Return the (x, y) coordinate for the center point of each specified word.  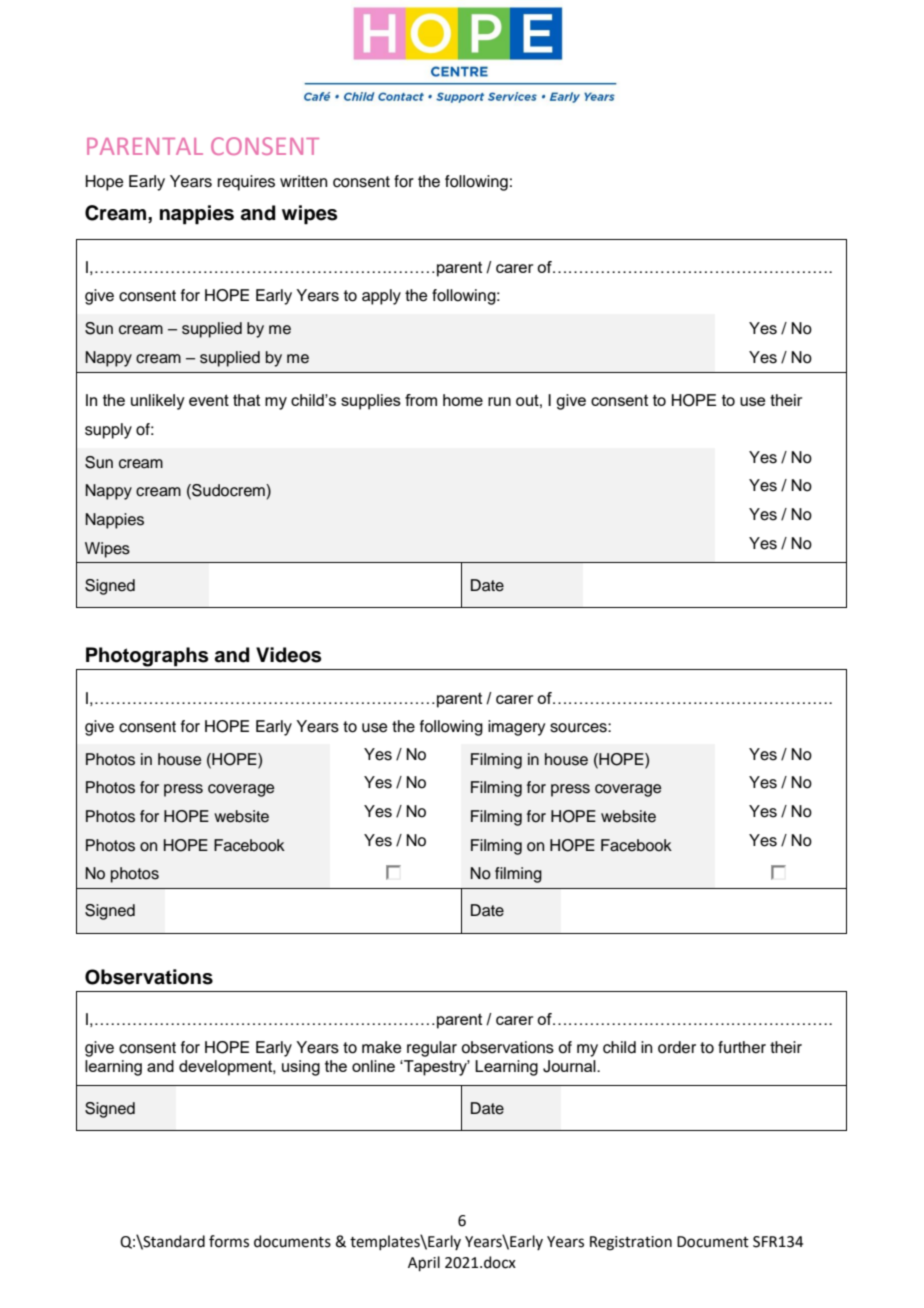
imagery (516, 728)
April (424, 1263)
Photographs (147, 657)
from (421, 400)
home (463, 400)
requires (246, 183)
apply (381, 297)
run (499, 401)
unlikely (158, 402)
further (742, 1047)
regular (432, 1049)
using (301, 1068)
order (677, 1047)
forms (229, 1241)
